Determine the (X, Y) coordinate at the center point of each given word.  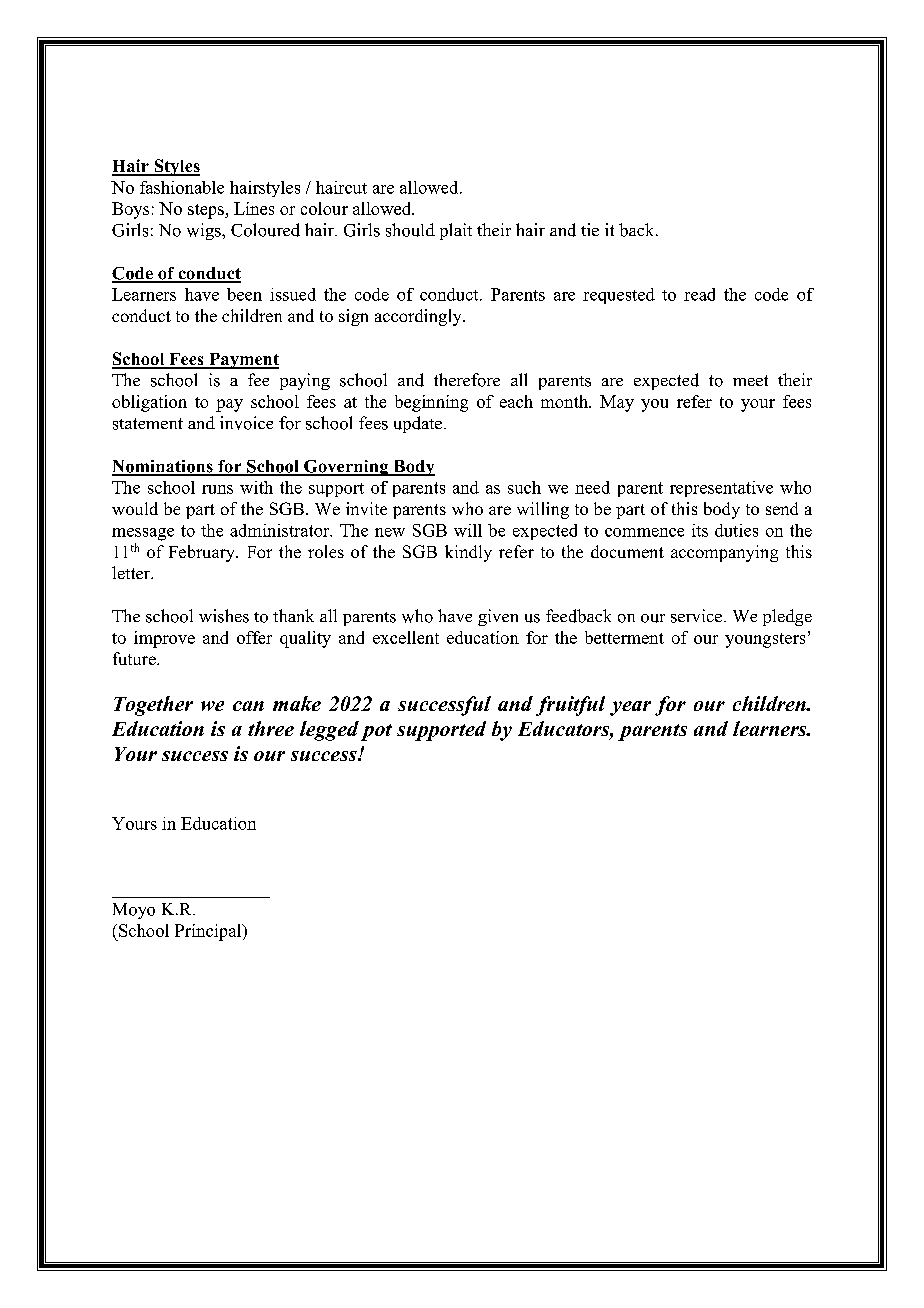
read (699, 294)
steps (207, 211)
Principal (209, 932)
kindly (468, 553)
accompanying (724, 553)
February (203, 553)
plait (456, 231)
